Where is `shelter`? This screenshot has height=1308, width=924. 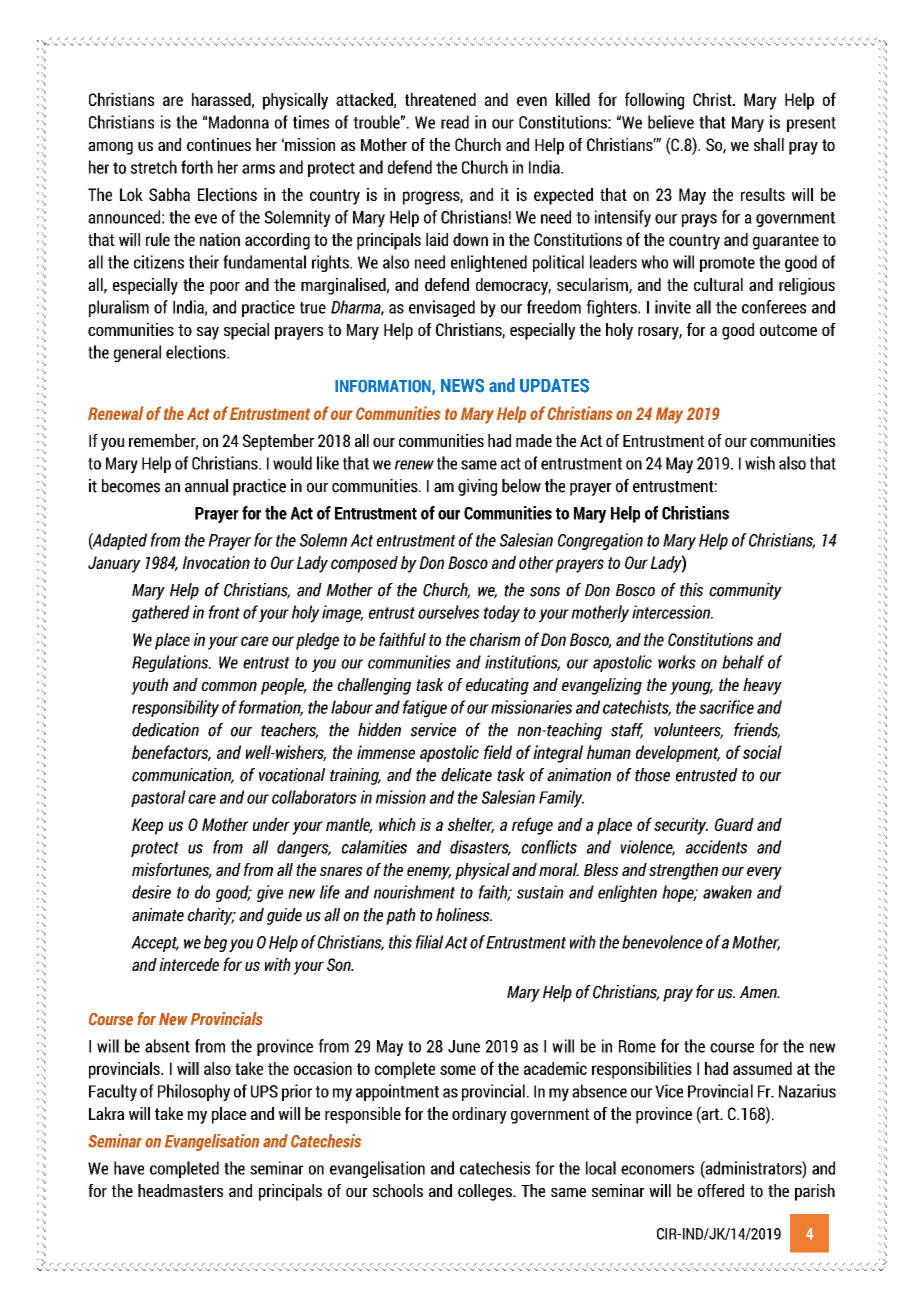 shelter is located at coordinates (471, 825).
